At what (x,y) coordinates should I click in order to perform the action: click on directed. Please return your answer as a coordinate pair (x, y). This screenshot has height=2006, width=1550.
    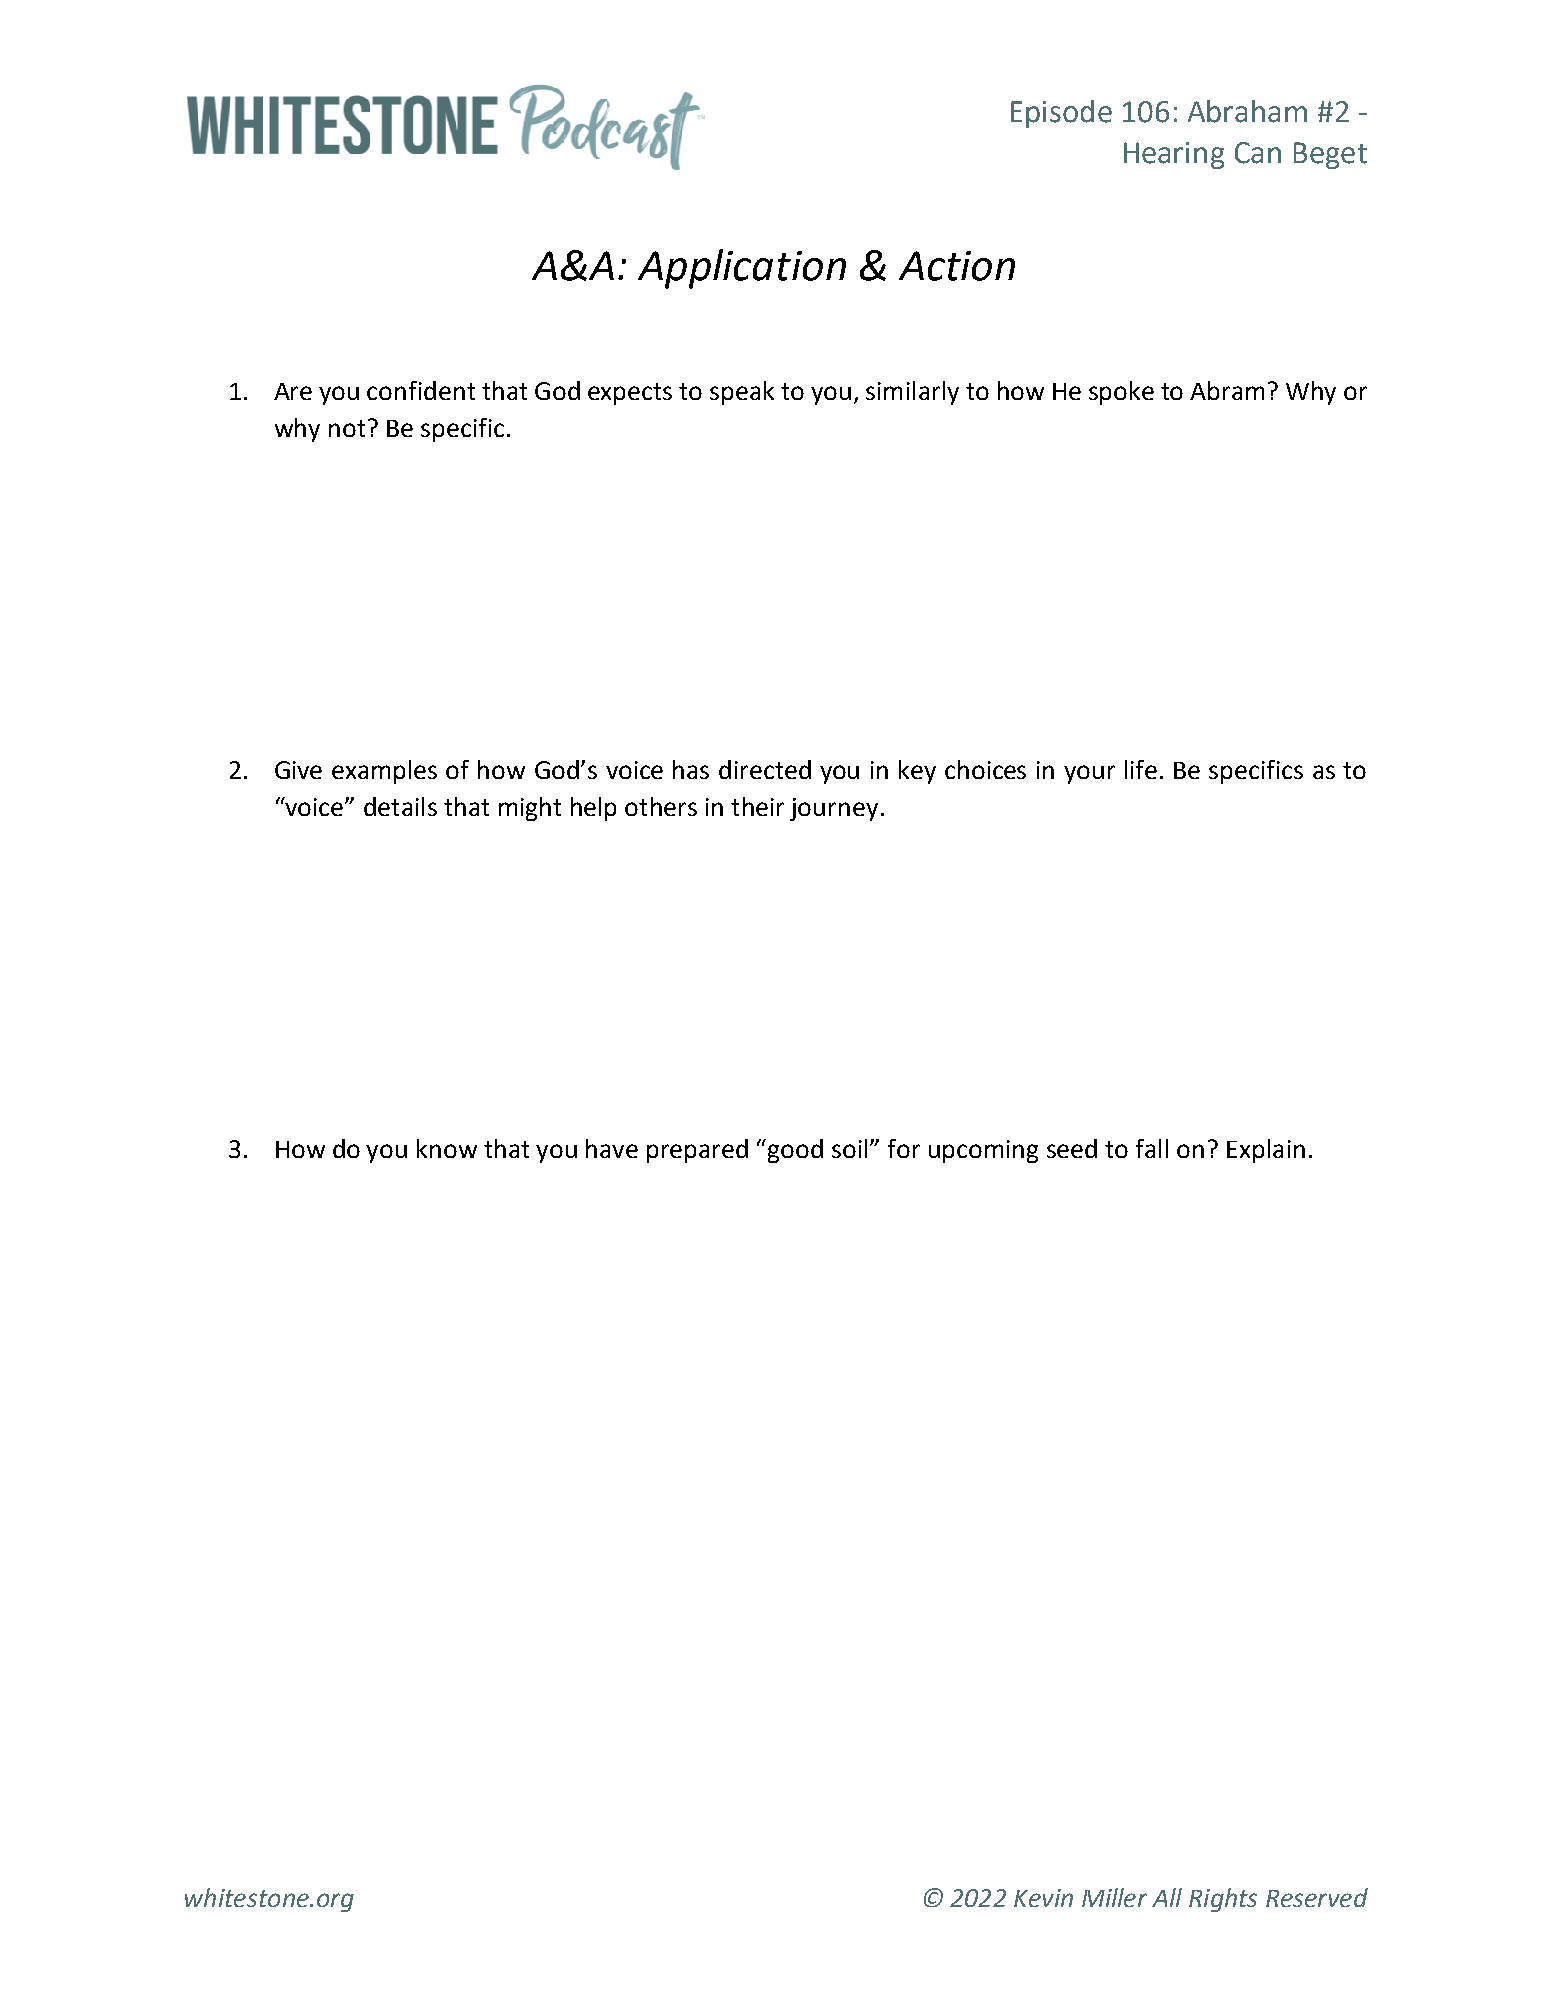
    Looking at the image, I should click on (765, 769).
